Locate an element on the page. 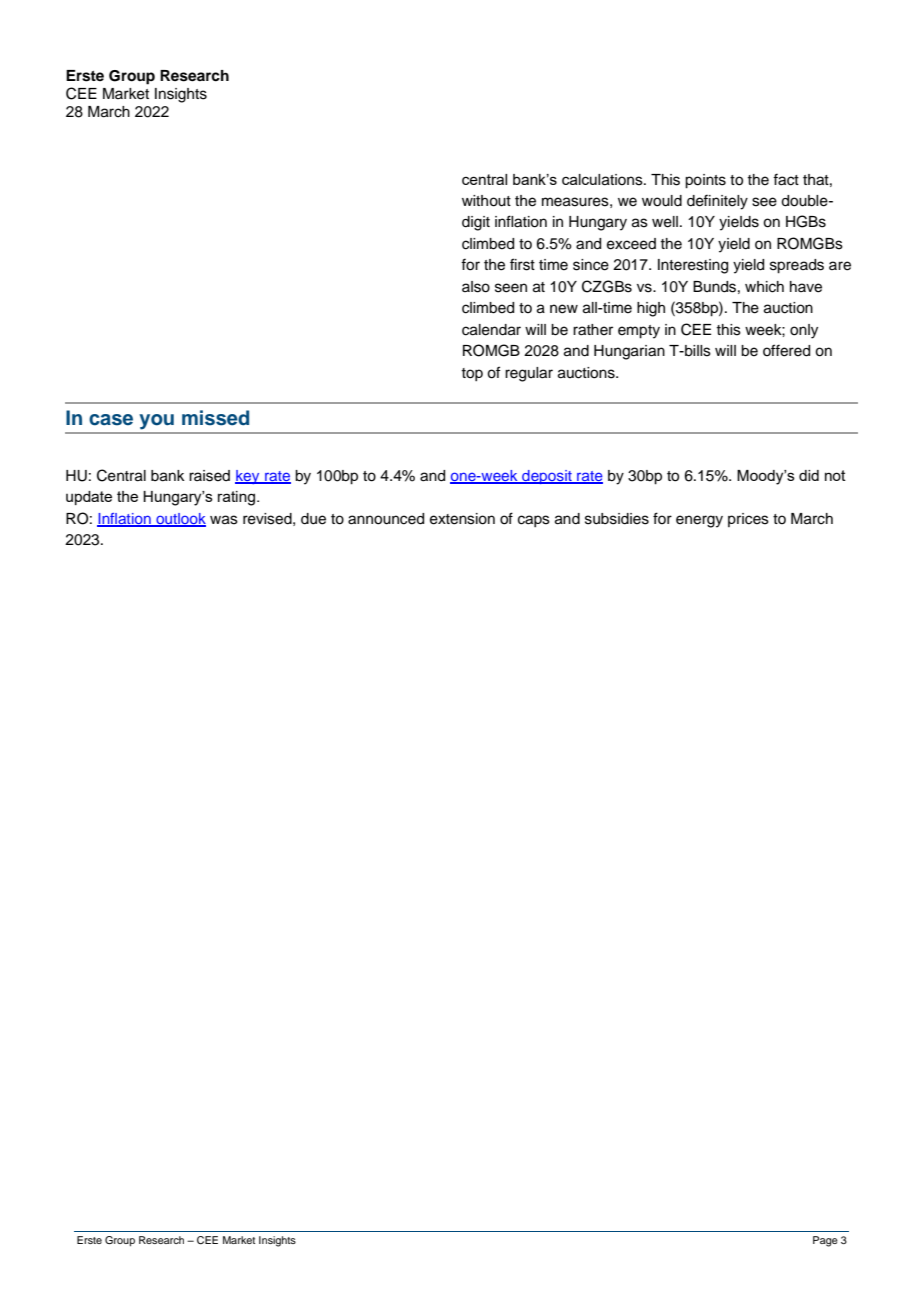 The image size is (924, 1308). Page is located at coordinates (825, 1241).
